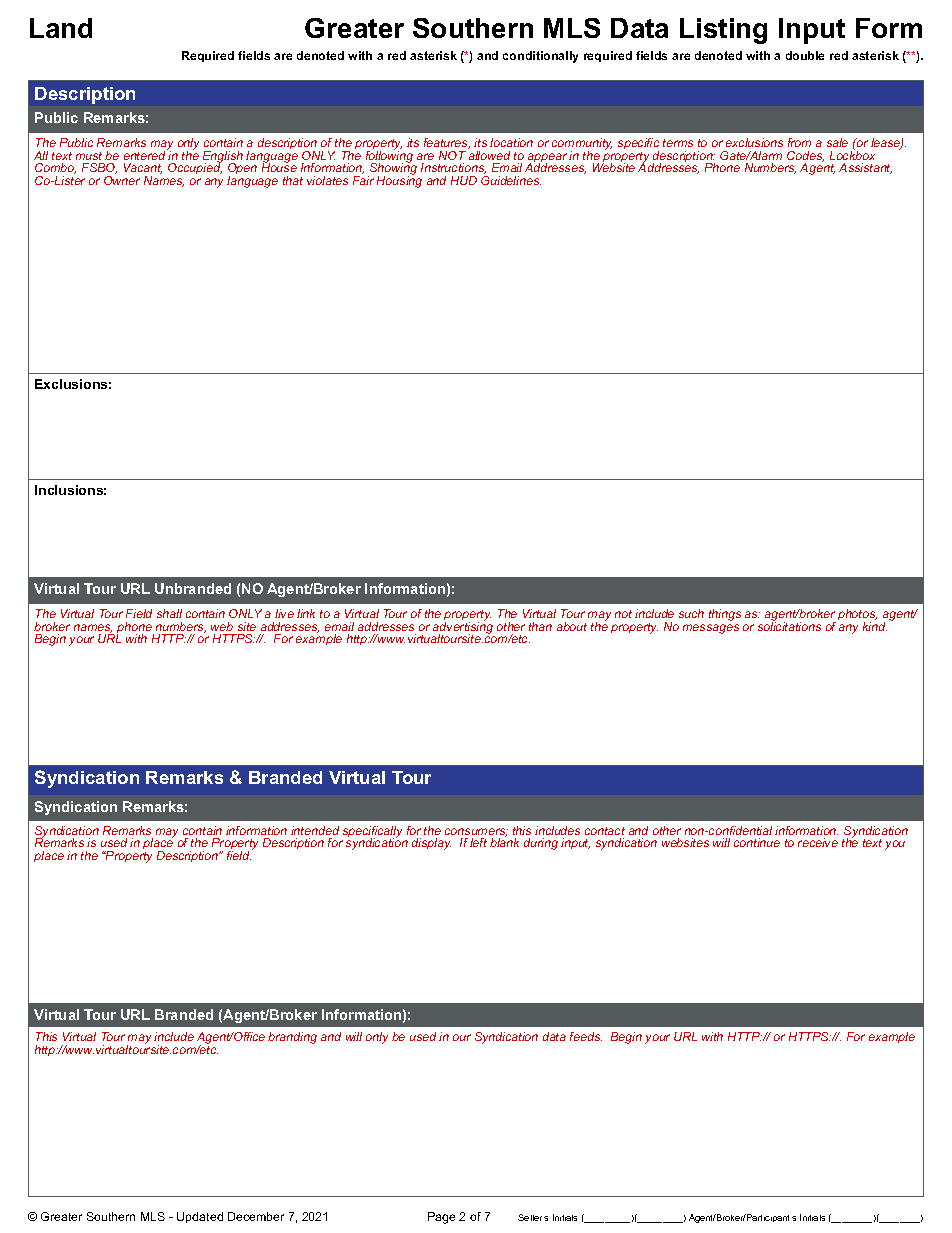 The width and height of the image is (952, 1233). Describe the element at coordinates (463, 628) in the image. I see `advertising` at that location.
